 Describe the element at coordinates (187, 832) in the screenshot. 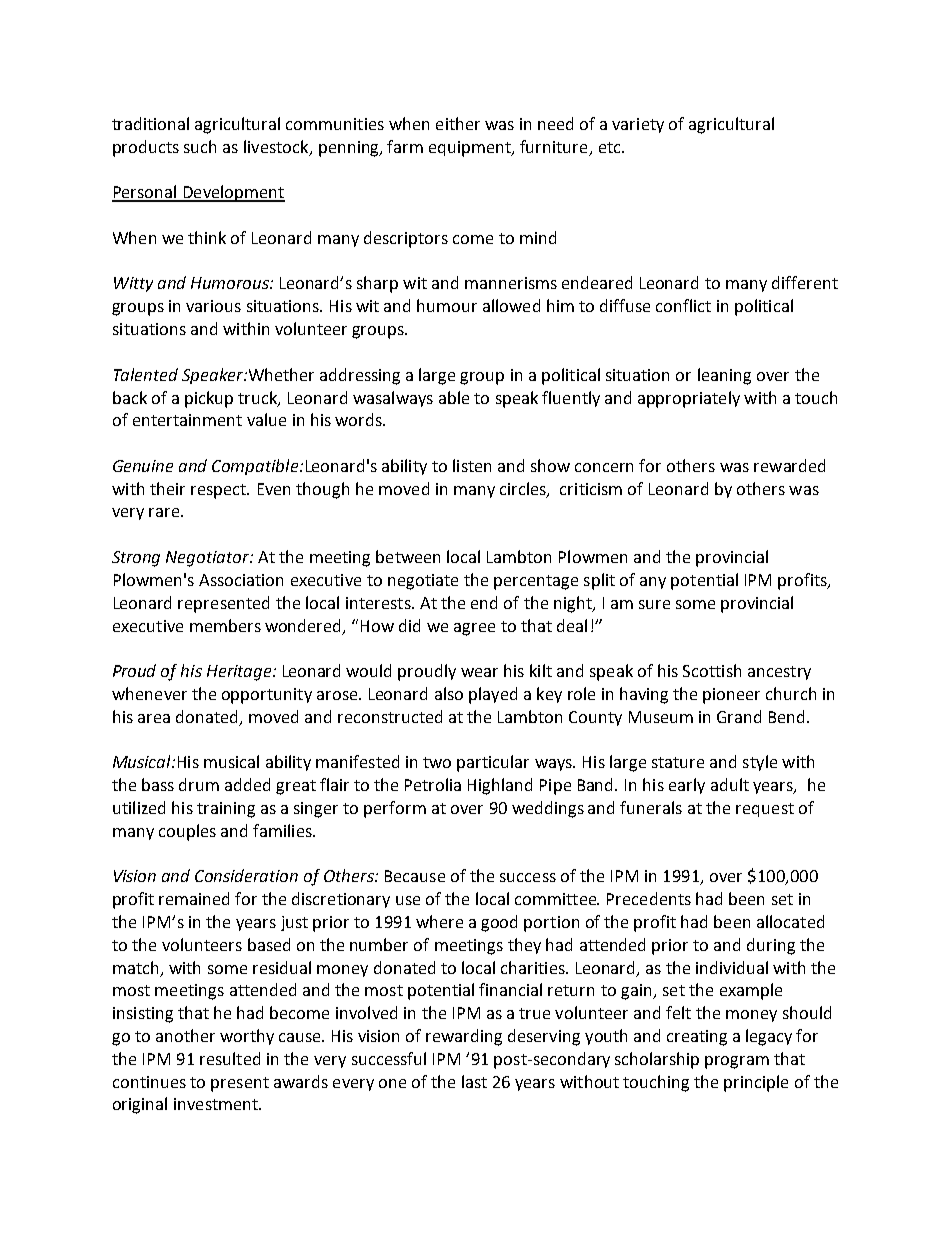

I see `couples` at that location.
